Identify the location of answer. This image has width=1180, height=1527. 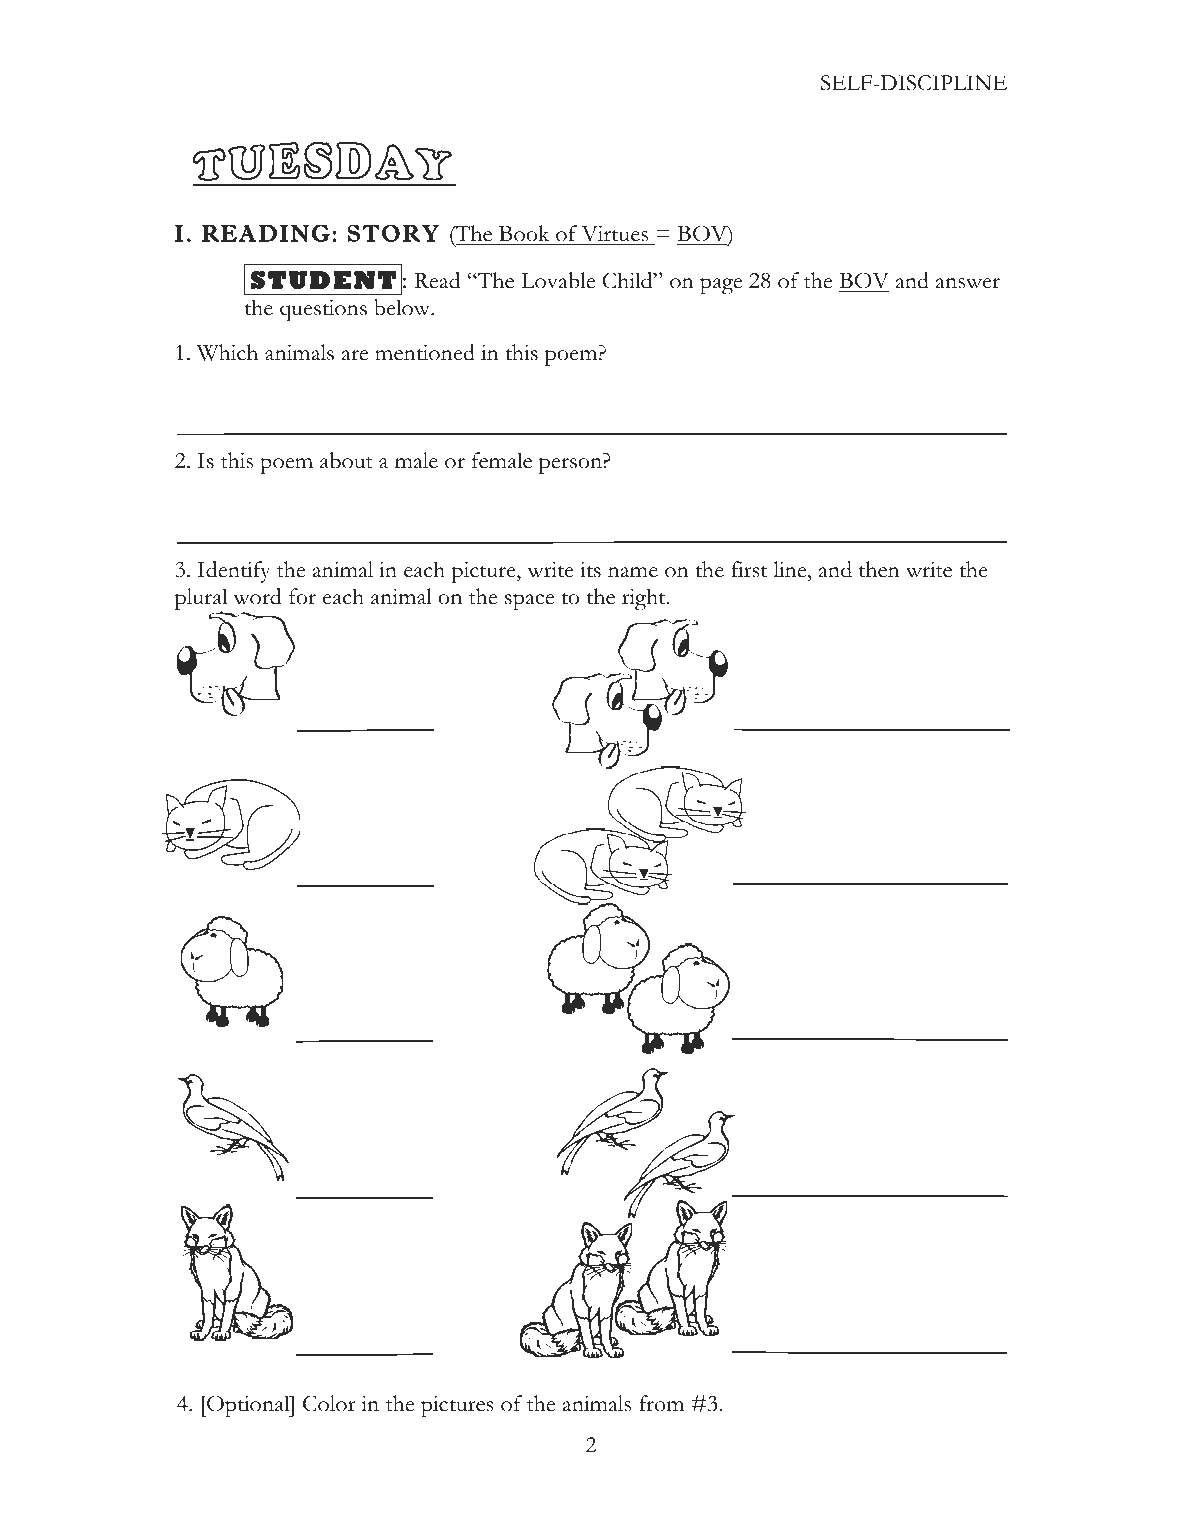
(968, 283).
